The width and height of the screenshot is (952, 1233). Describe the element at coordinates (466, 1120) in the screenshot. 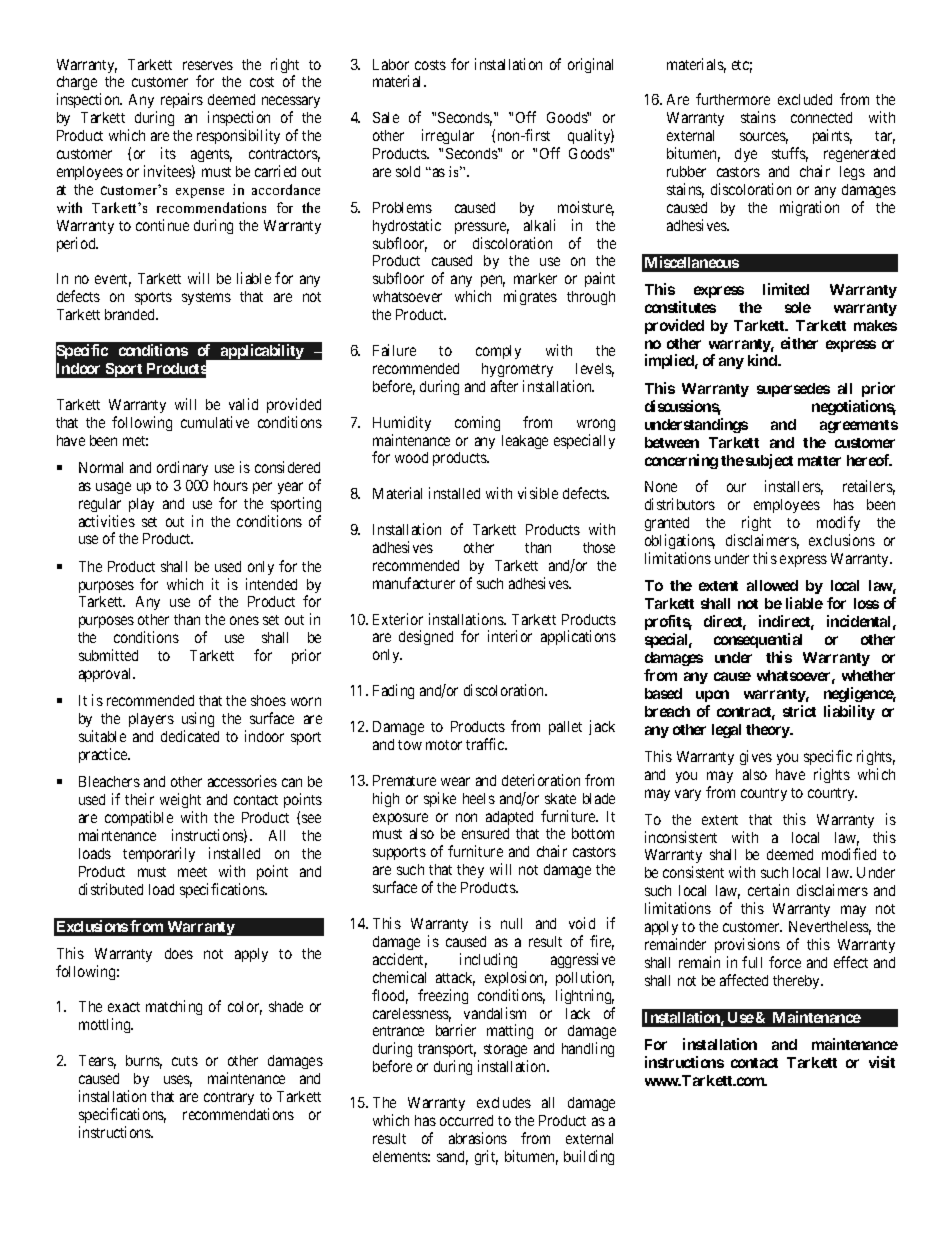

I see `occurred` at that location.
